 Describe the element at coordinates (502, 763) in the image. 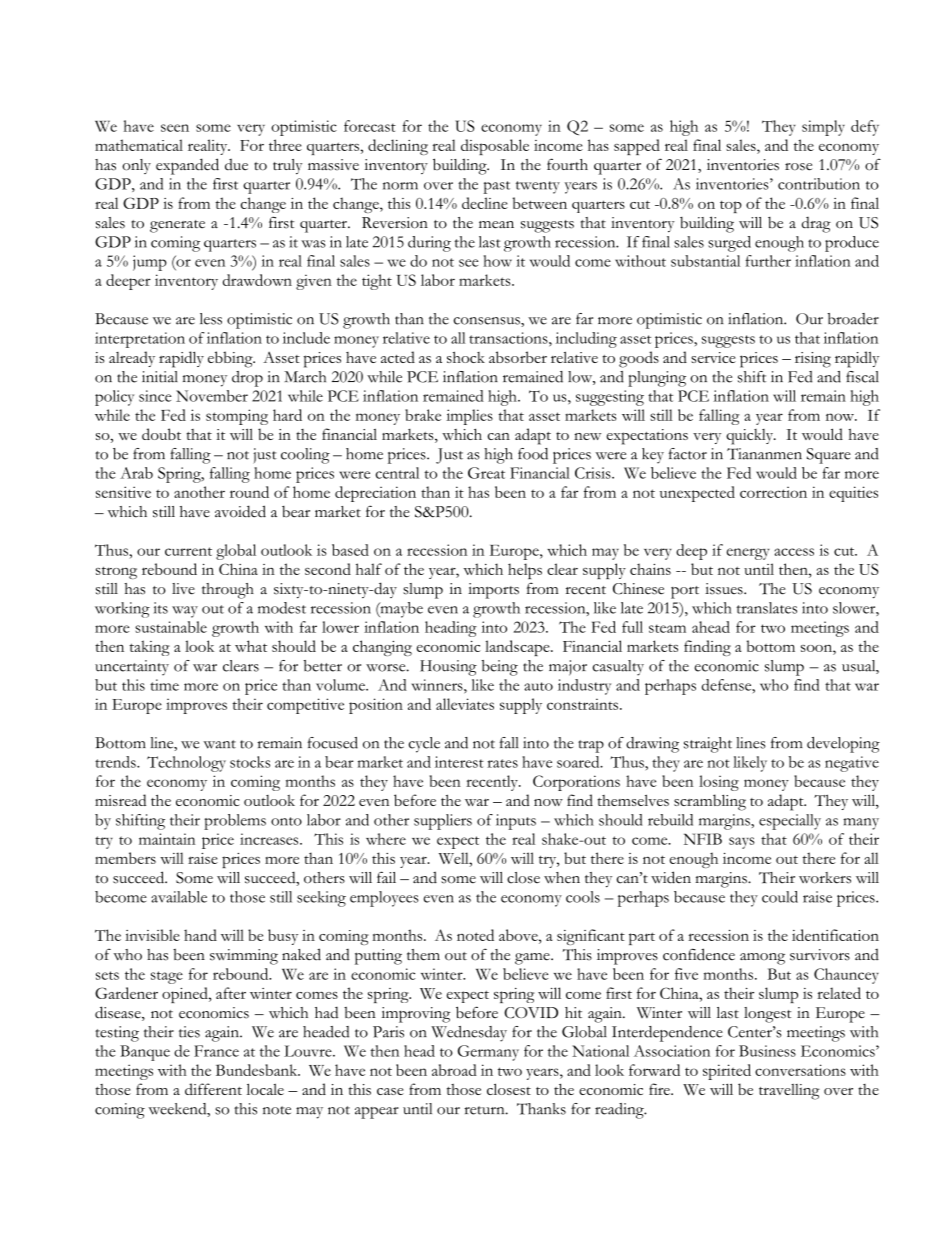

I see `rates` at that location.
